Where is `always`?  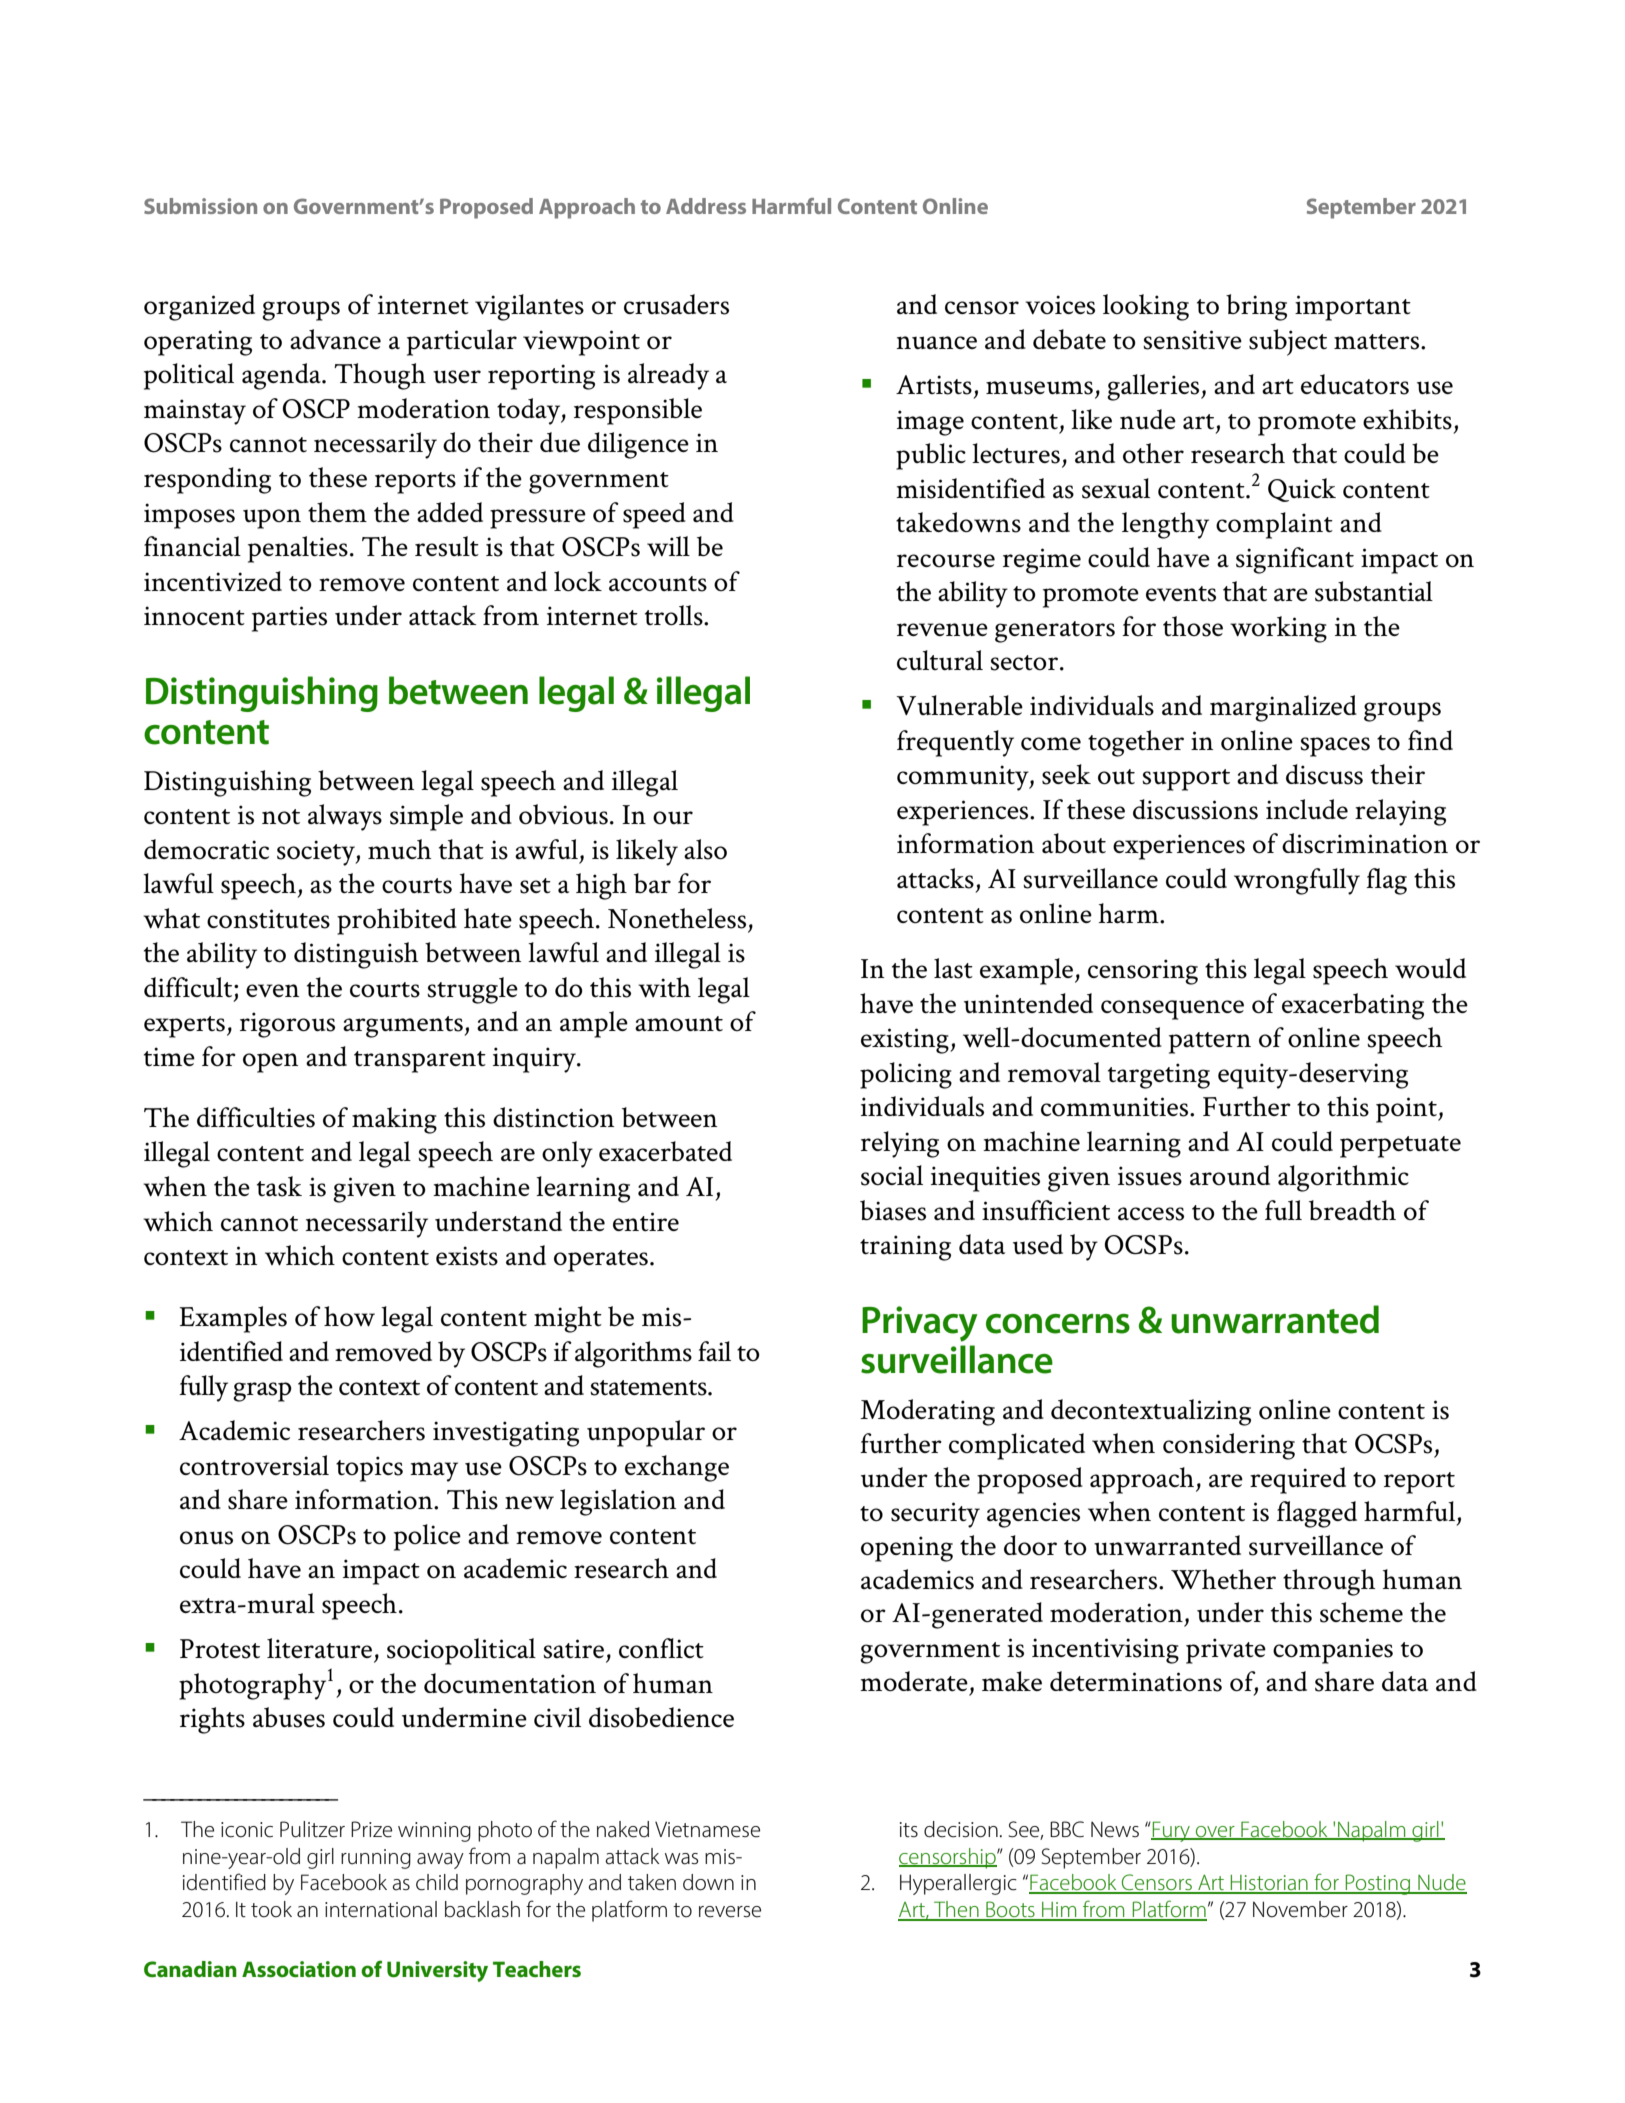 always is located at coordinates (345, 817).
